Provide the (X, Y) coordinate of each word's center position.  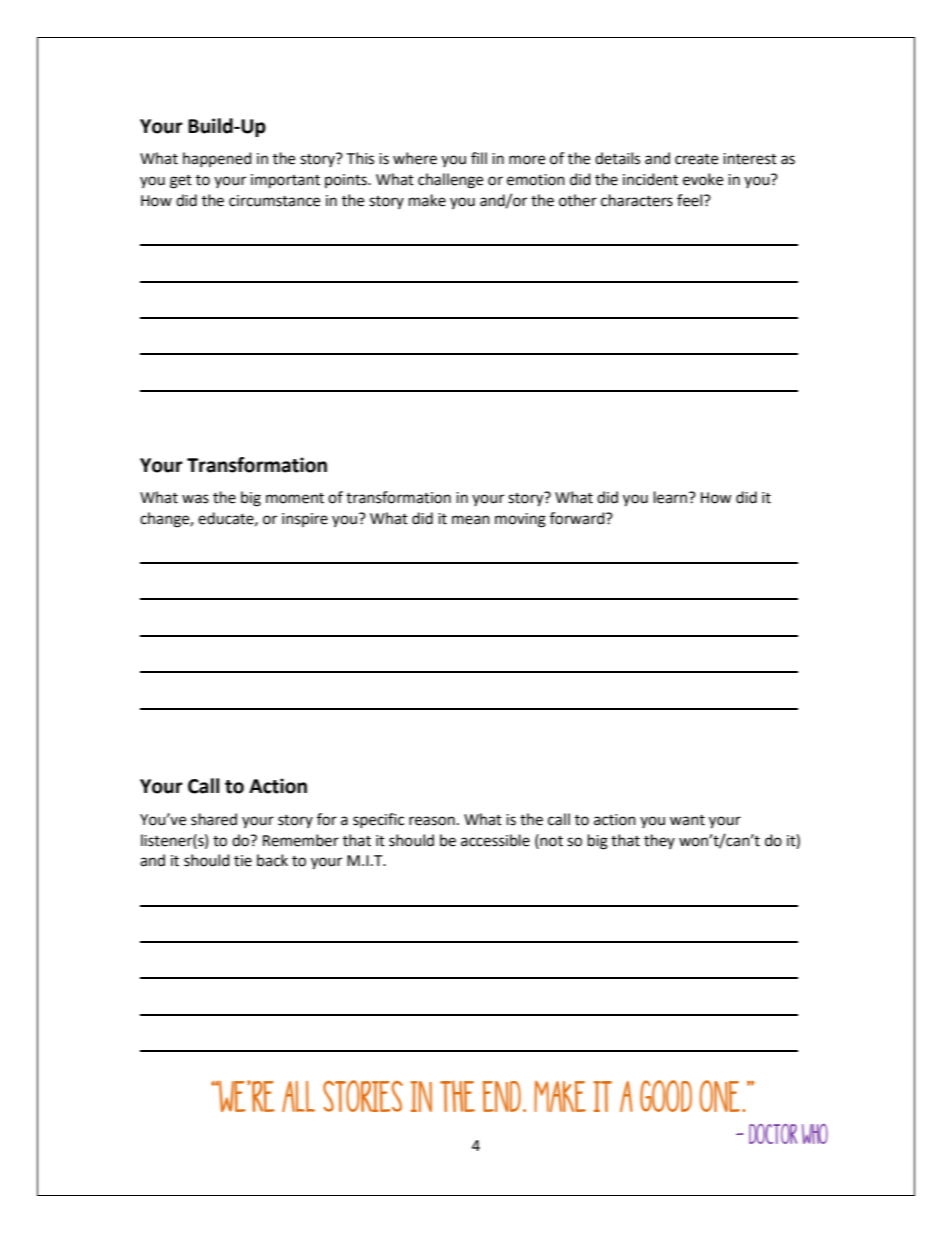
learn (672, 497)
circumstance (274, 201)
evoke (703, 179)
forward (578, 518)
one (720, 1096)
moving (520, 520)
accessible (495, 840)
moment (295, 498)
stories (363, 1096)
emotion (536, 180)
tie (243, 861)
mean (471, 520)
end (502, 1096)
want (687, 820)
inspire (305, 520)
